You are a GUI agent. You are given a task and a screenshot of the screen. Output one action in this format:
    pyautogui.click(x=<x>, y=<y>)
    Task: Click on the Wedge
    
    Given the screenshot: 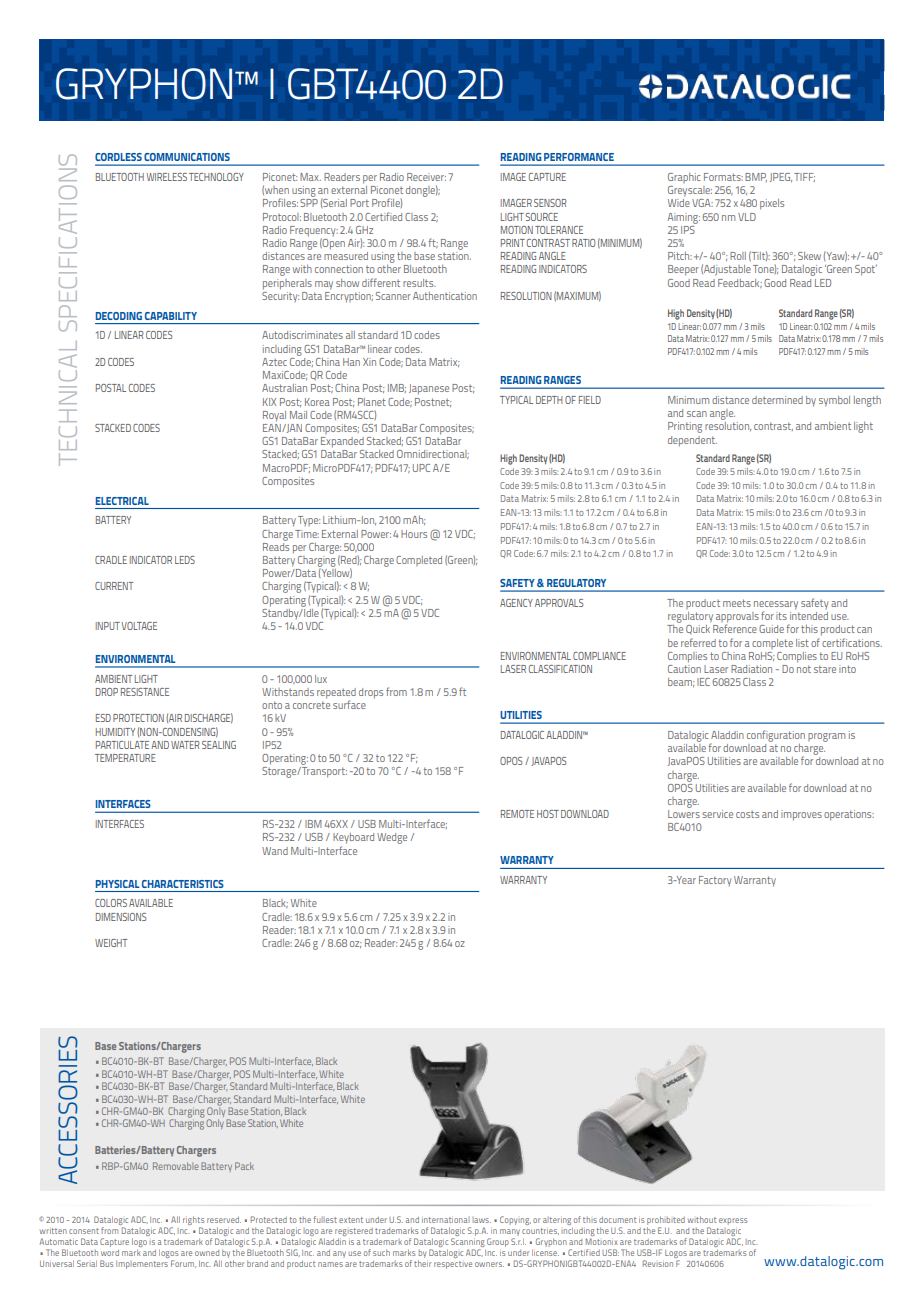 What is the action you would take?
    pyautogui.click(x=392, y=838)
